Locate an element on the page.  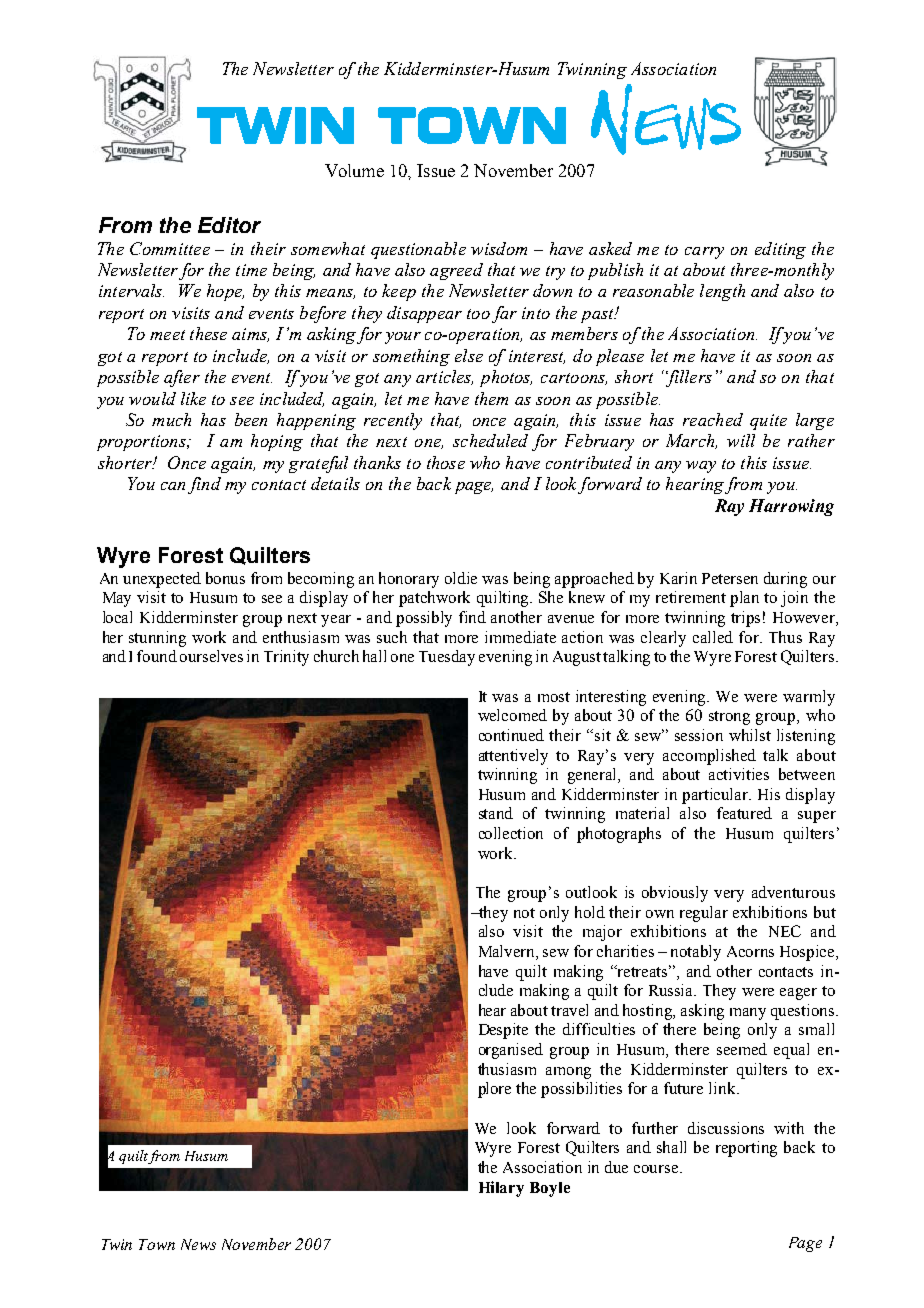
Town is located at coordinates (157, 1244).
